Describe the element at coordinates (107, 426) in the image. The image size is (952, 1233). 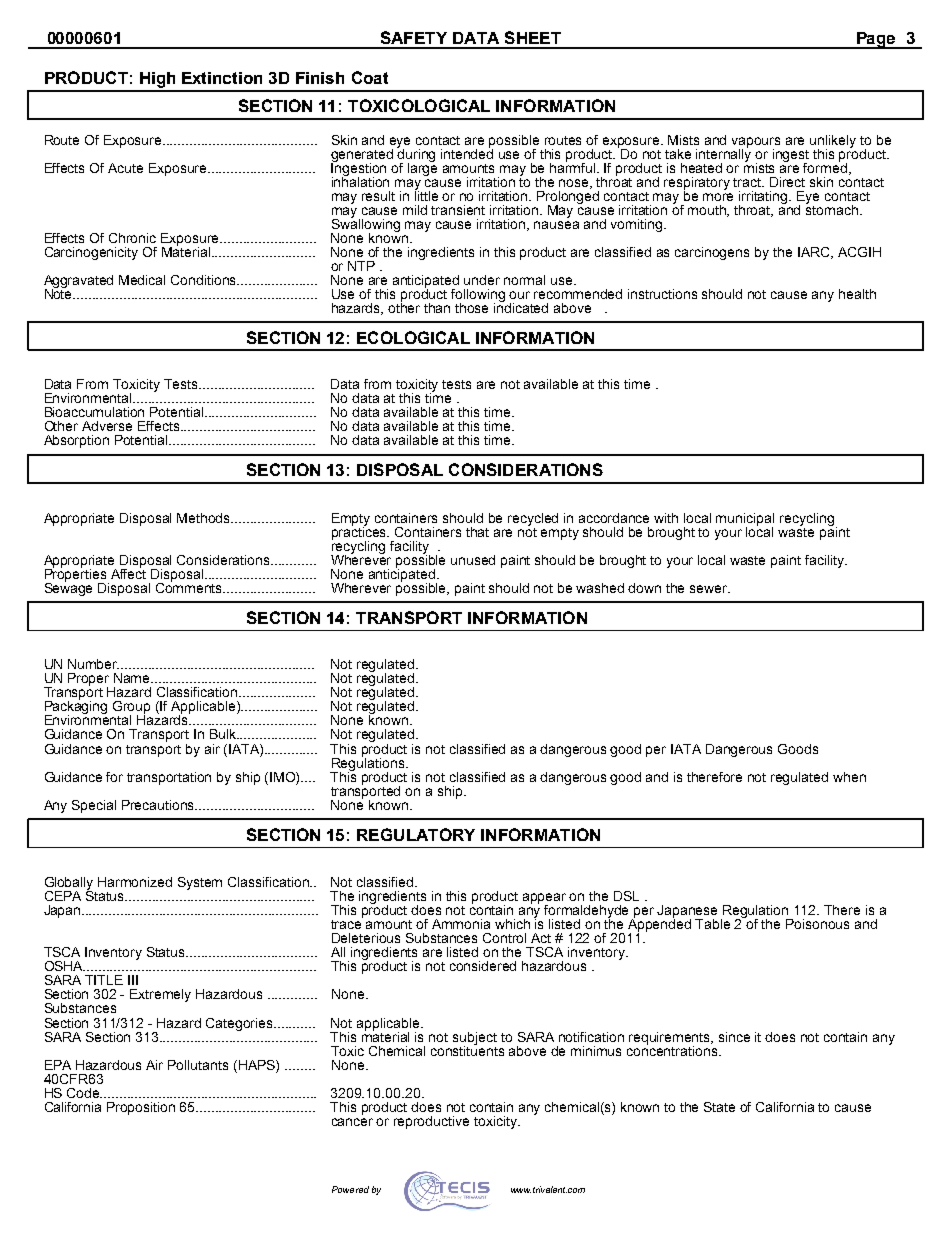
I see `Adverse` at that location.
